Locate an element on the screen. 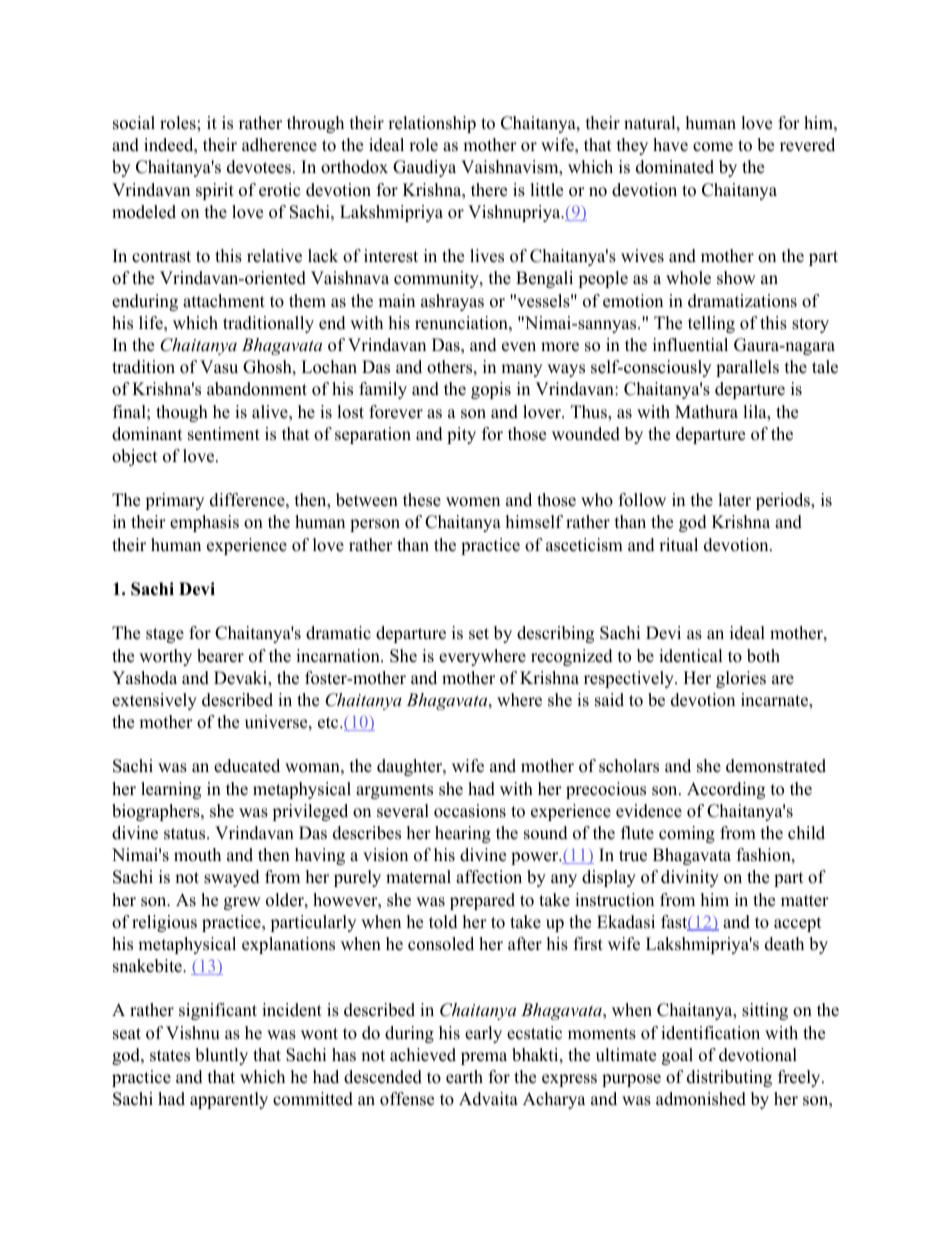 Image resolution: width=952 pixels, height=1233 pixels. hearing is located at coordinates (463, 834).
